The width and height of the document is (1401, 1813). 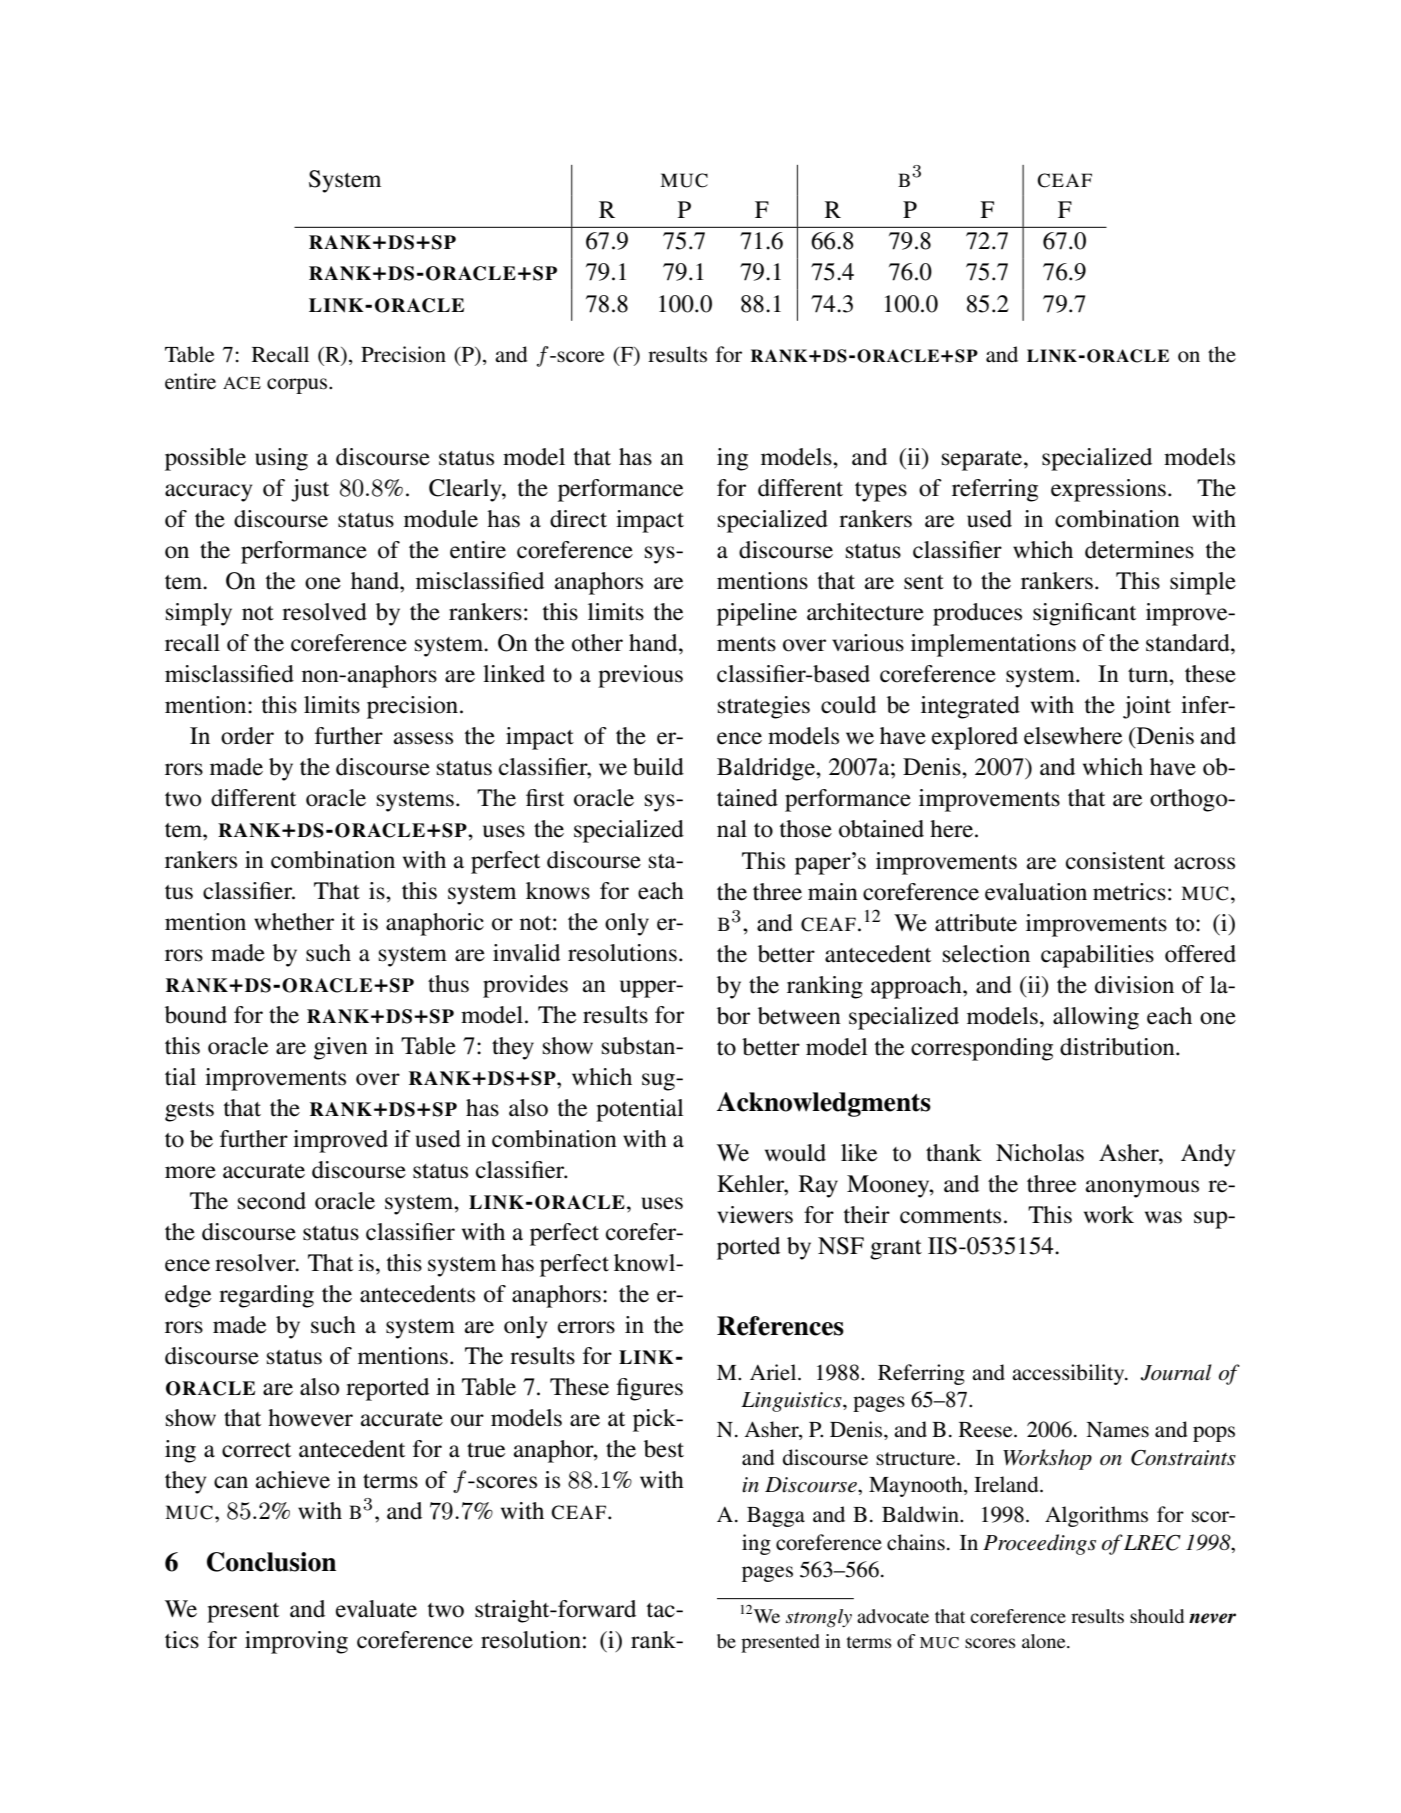 I want to click on given, so click(x=341, y=1048).
